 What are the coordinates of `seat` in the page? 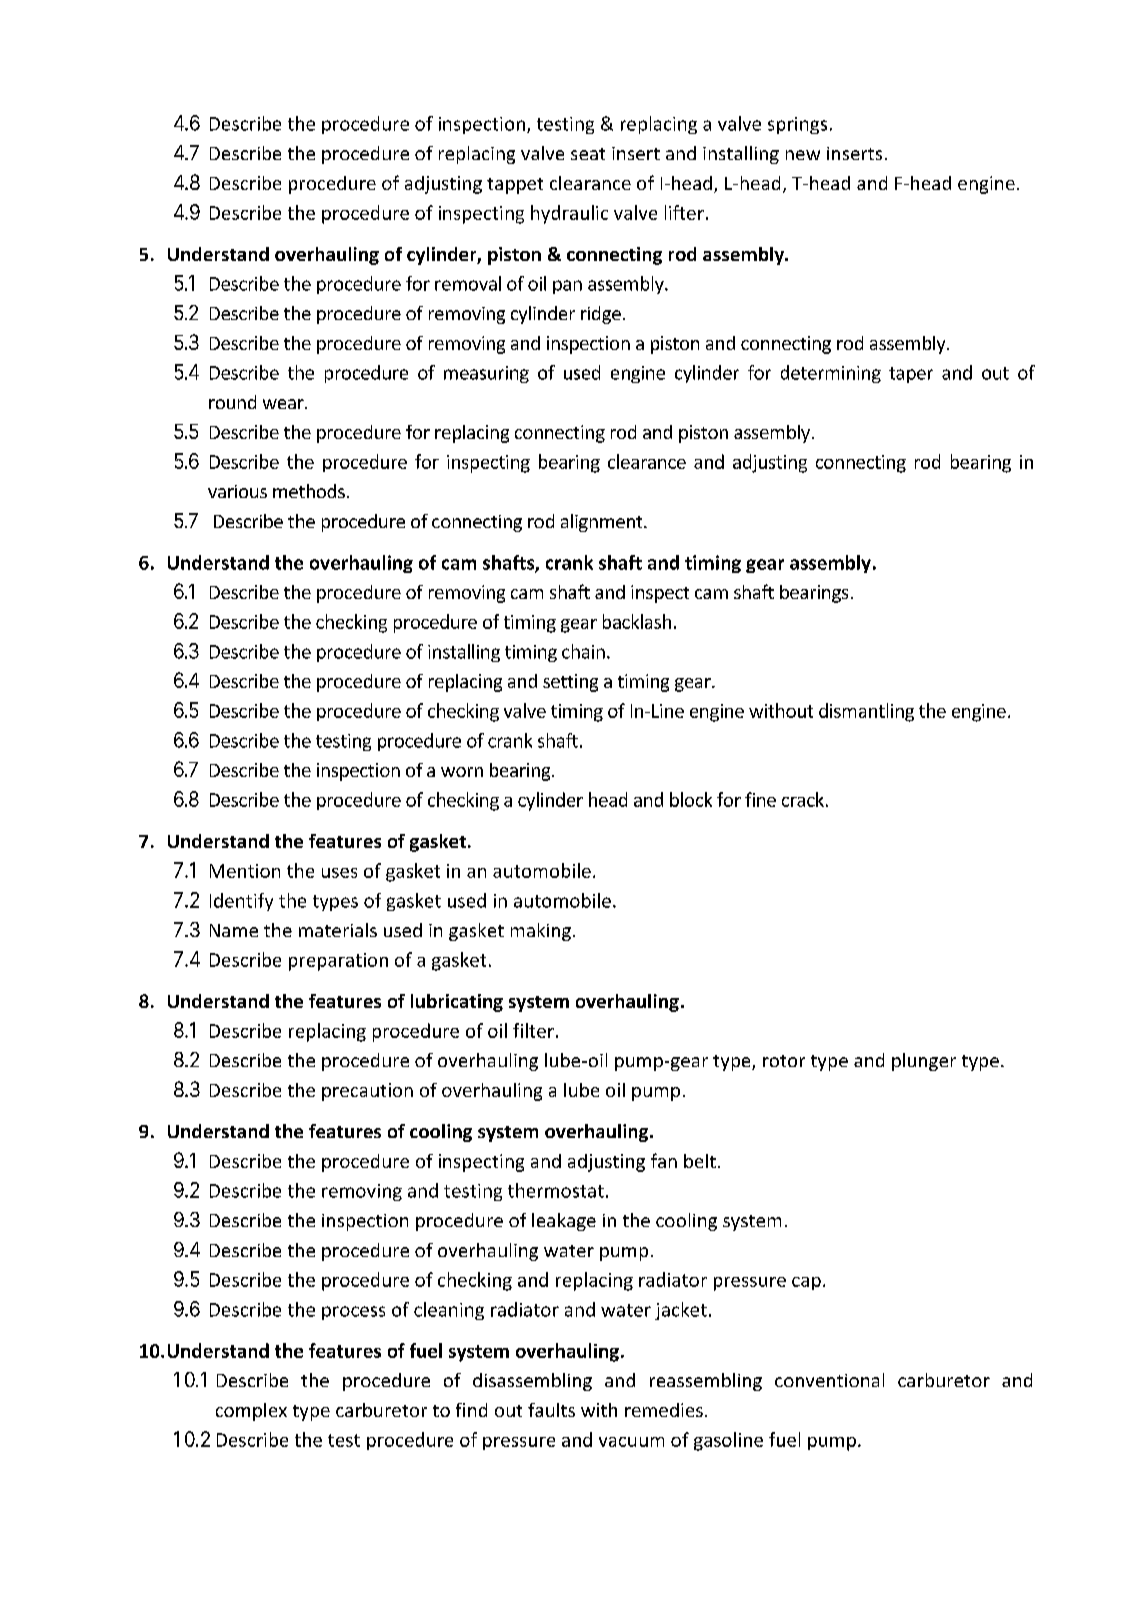 It's located at (588, 154).
